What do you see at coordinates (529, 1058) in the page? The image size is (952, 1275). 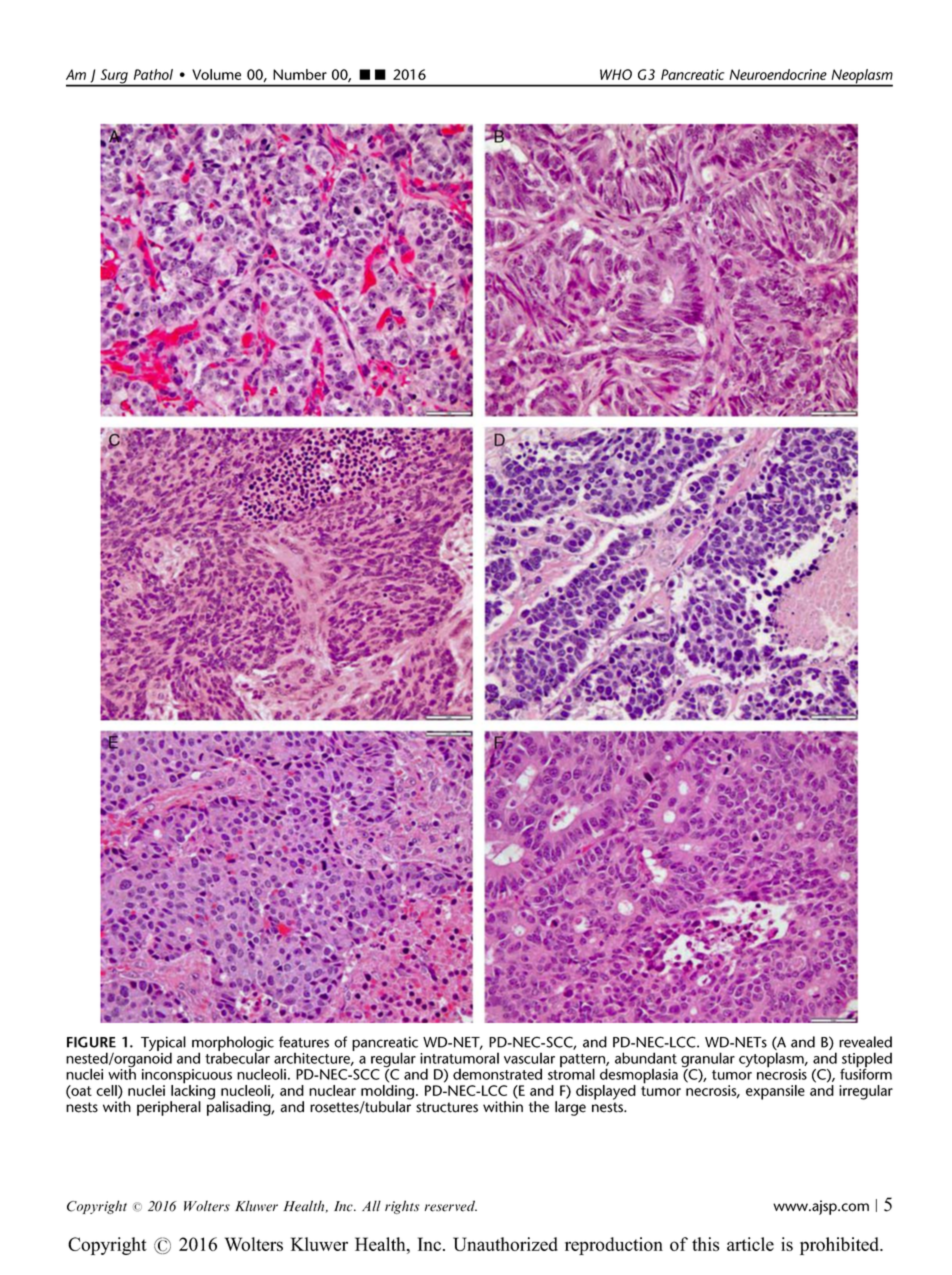 I see `vascular` at bounding box center [529, 1058].
